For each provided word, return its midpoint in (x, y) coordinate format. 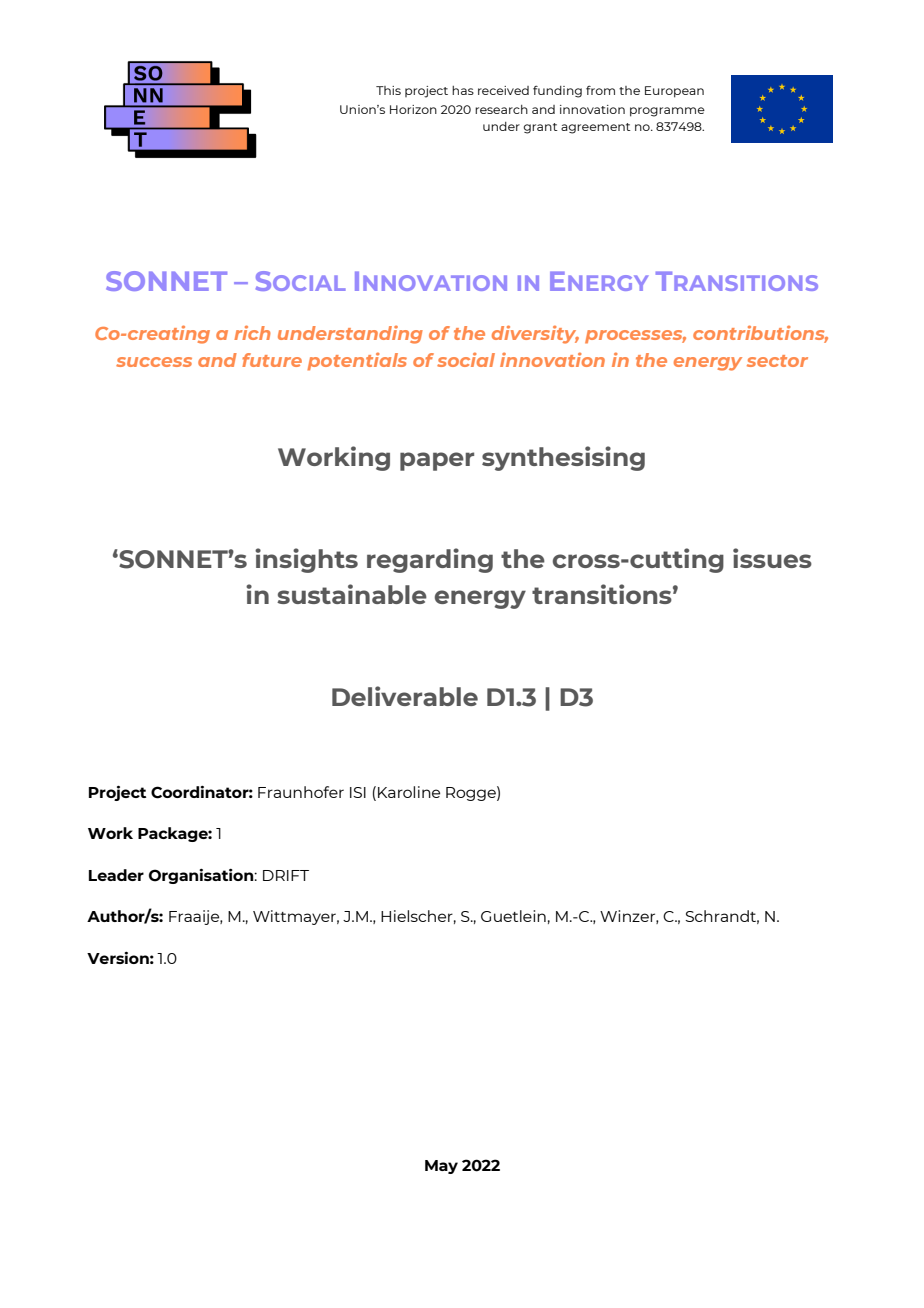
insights (306, 560)
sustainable (352, 594)
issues (772, 558)
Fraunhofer (301, 792)
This (388, 90)
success (154, 362)
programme (667, 112)
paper (437, 461)
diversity (535, 334)
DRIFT (286, 875)
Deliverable (405, 696)
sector (777, 361)
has (463, 90)
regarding (430, 560)
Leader (116, 875)
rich (252, 332)
